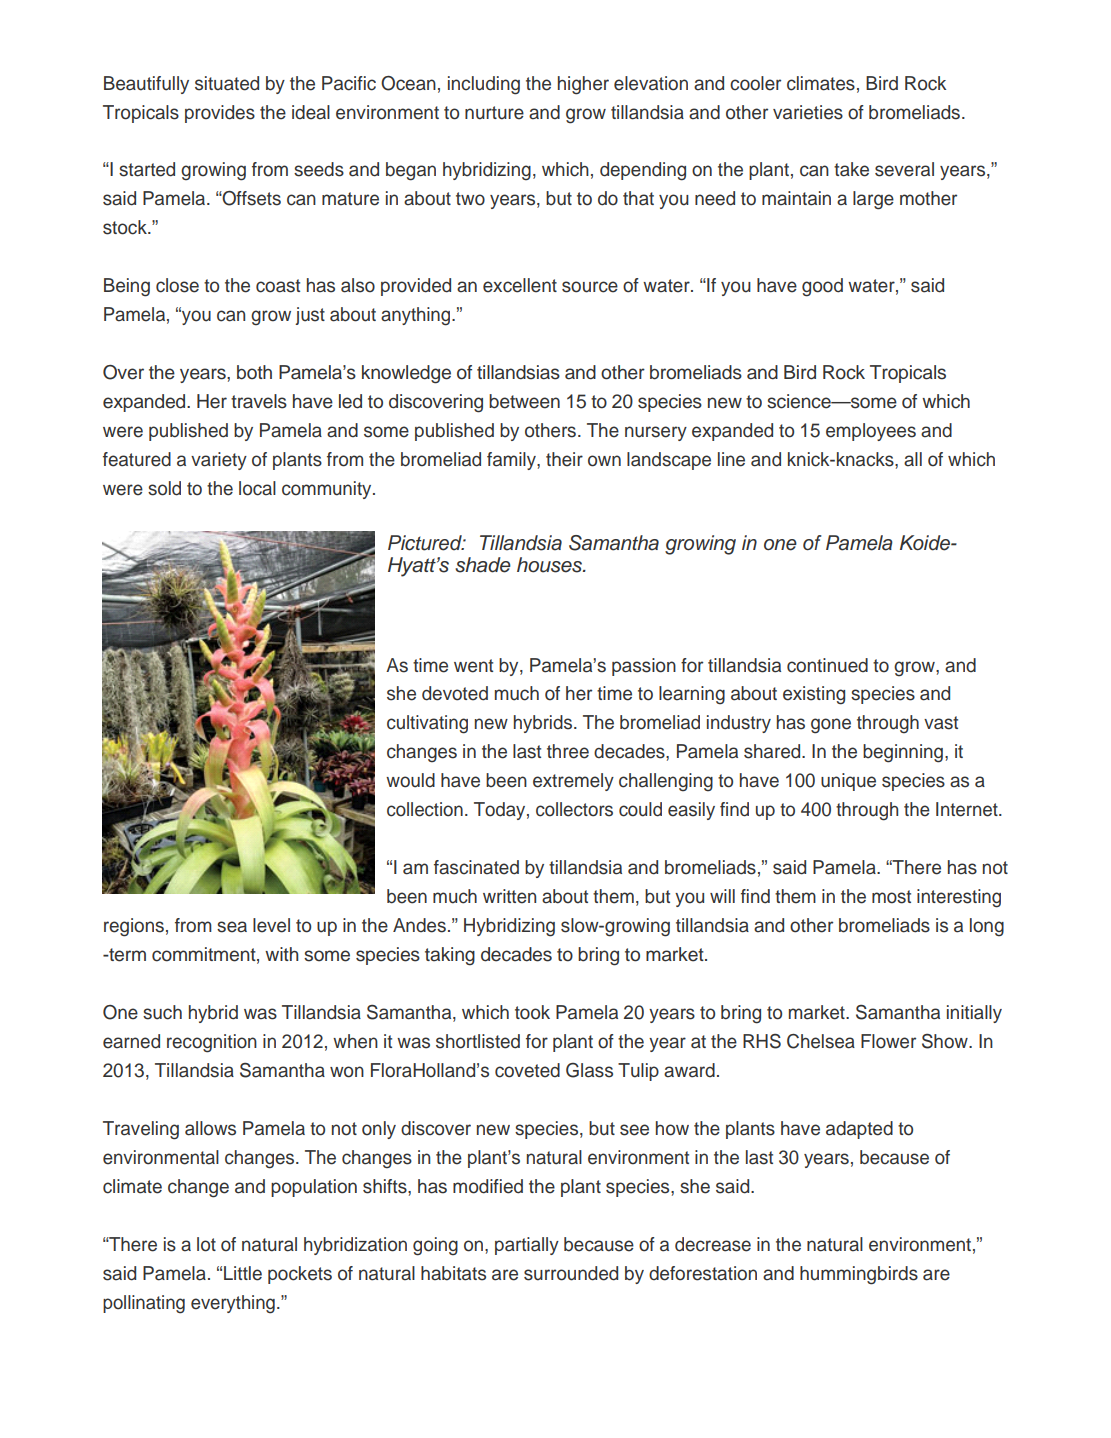 The width and height of the page is (1111, 1438). What do you see at coordinates (904, 169) in the page?
I see `several` at bounding box center [904, 169].
